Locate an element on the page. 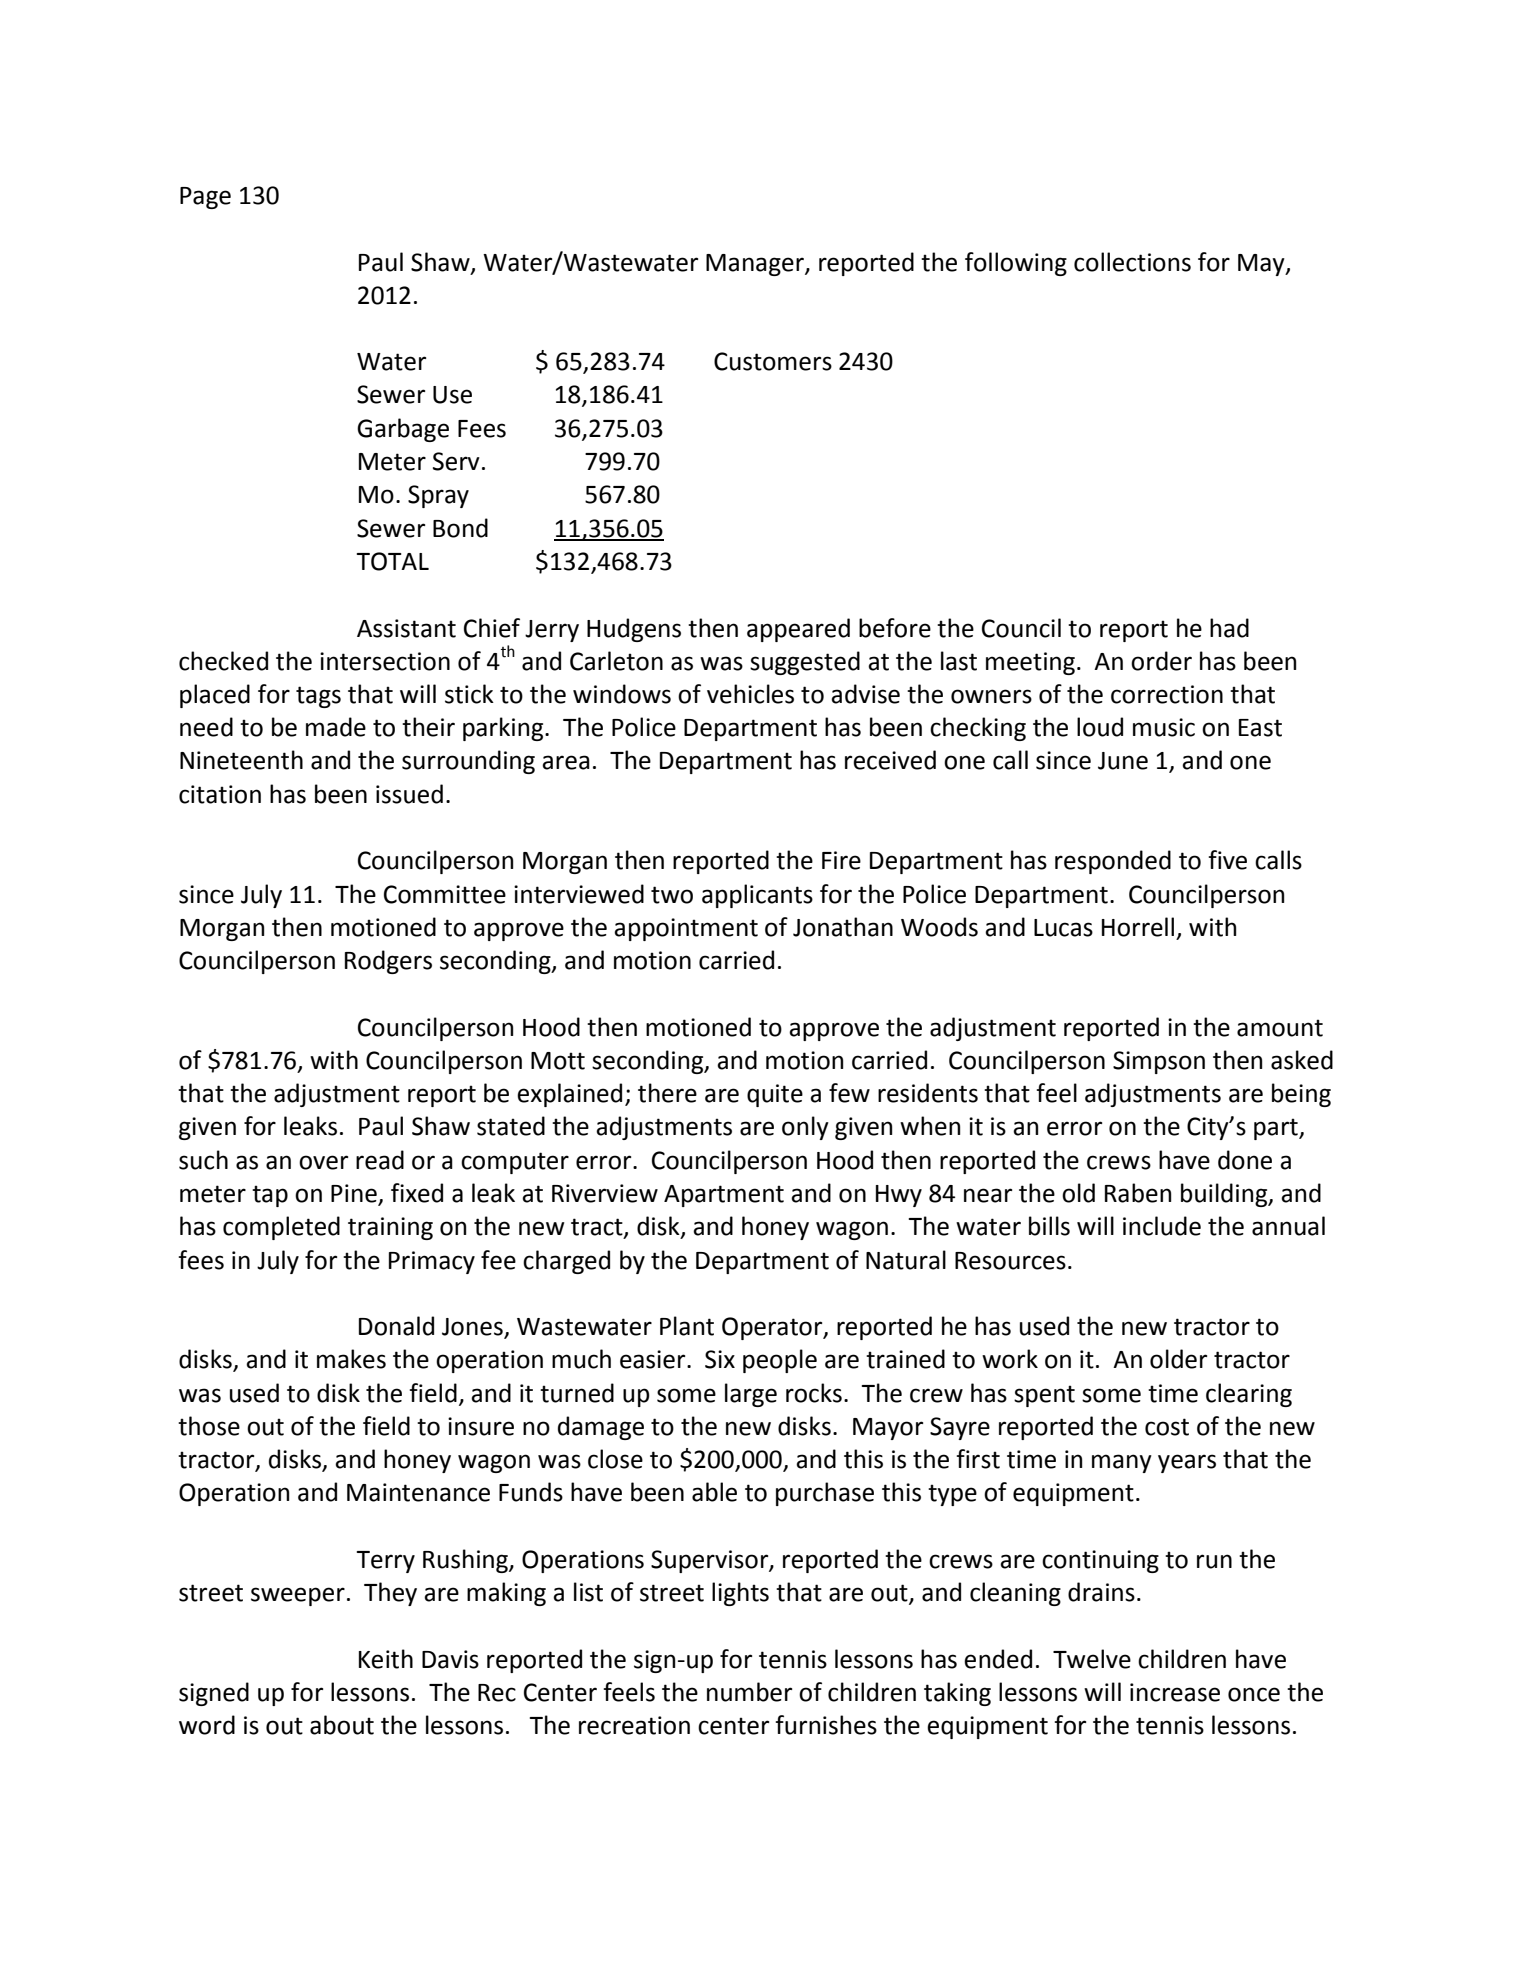  Keith is located at coordinates (386, 1659).
